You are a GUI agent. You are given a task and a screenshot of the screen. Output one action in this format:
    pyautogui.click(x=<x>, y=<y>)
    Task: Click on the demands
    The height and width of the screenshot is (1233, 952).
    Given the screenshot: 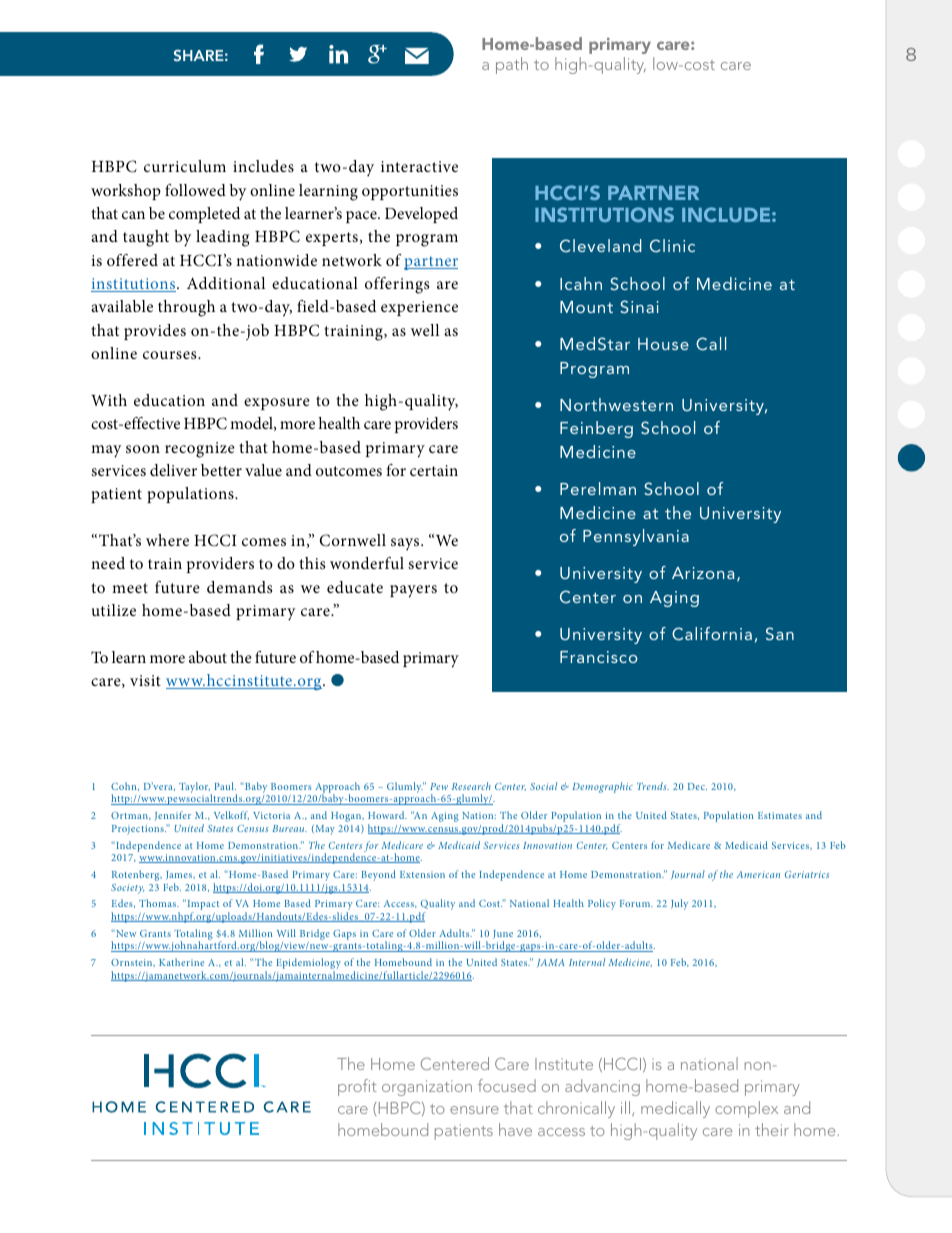 What is the action you would take?
    pyautogui.click(x=239, y=587)
